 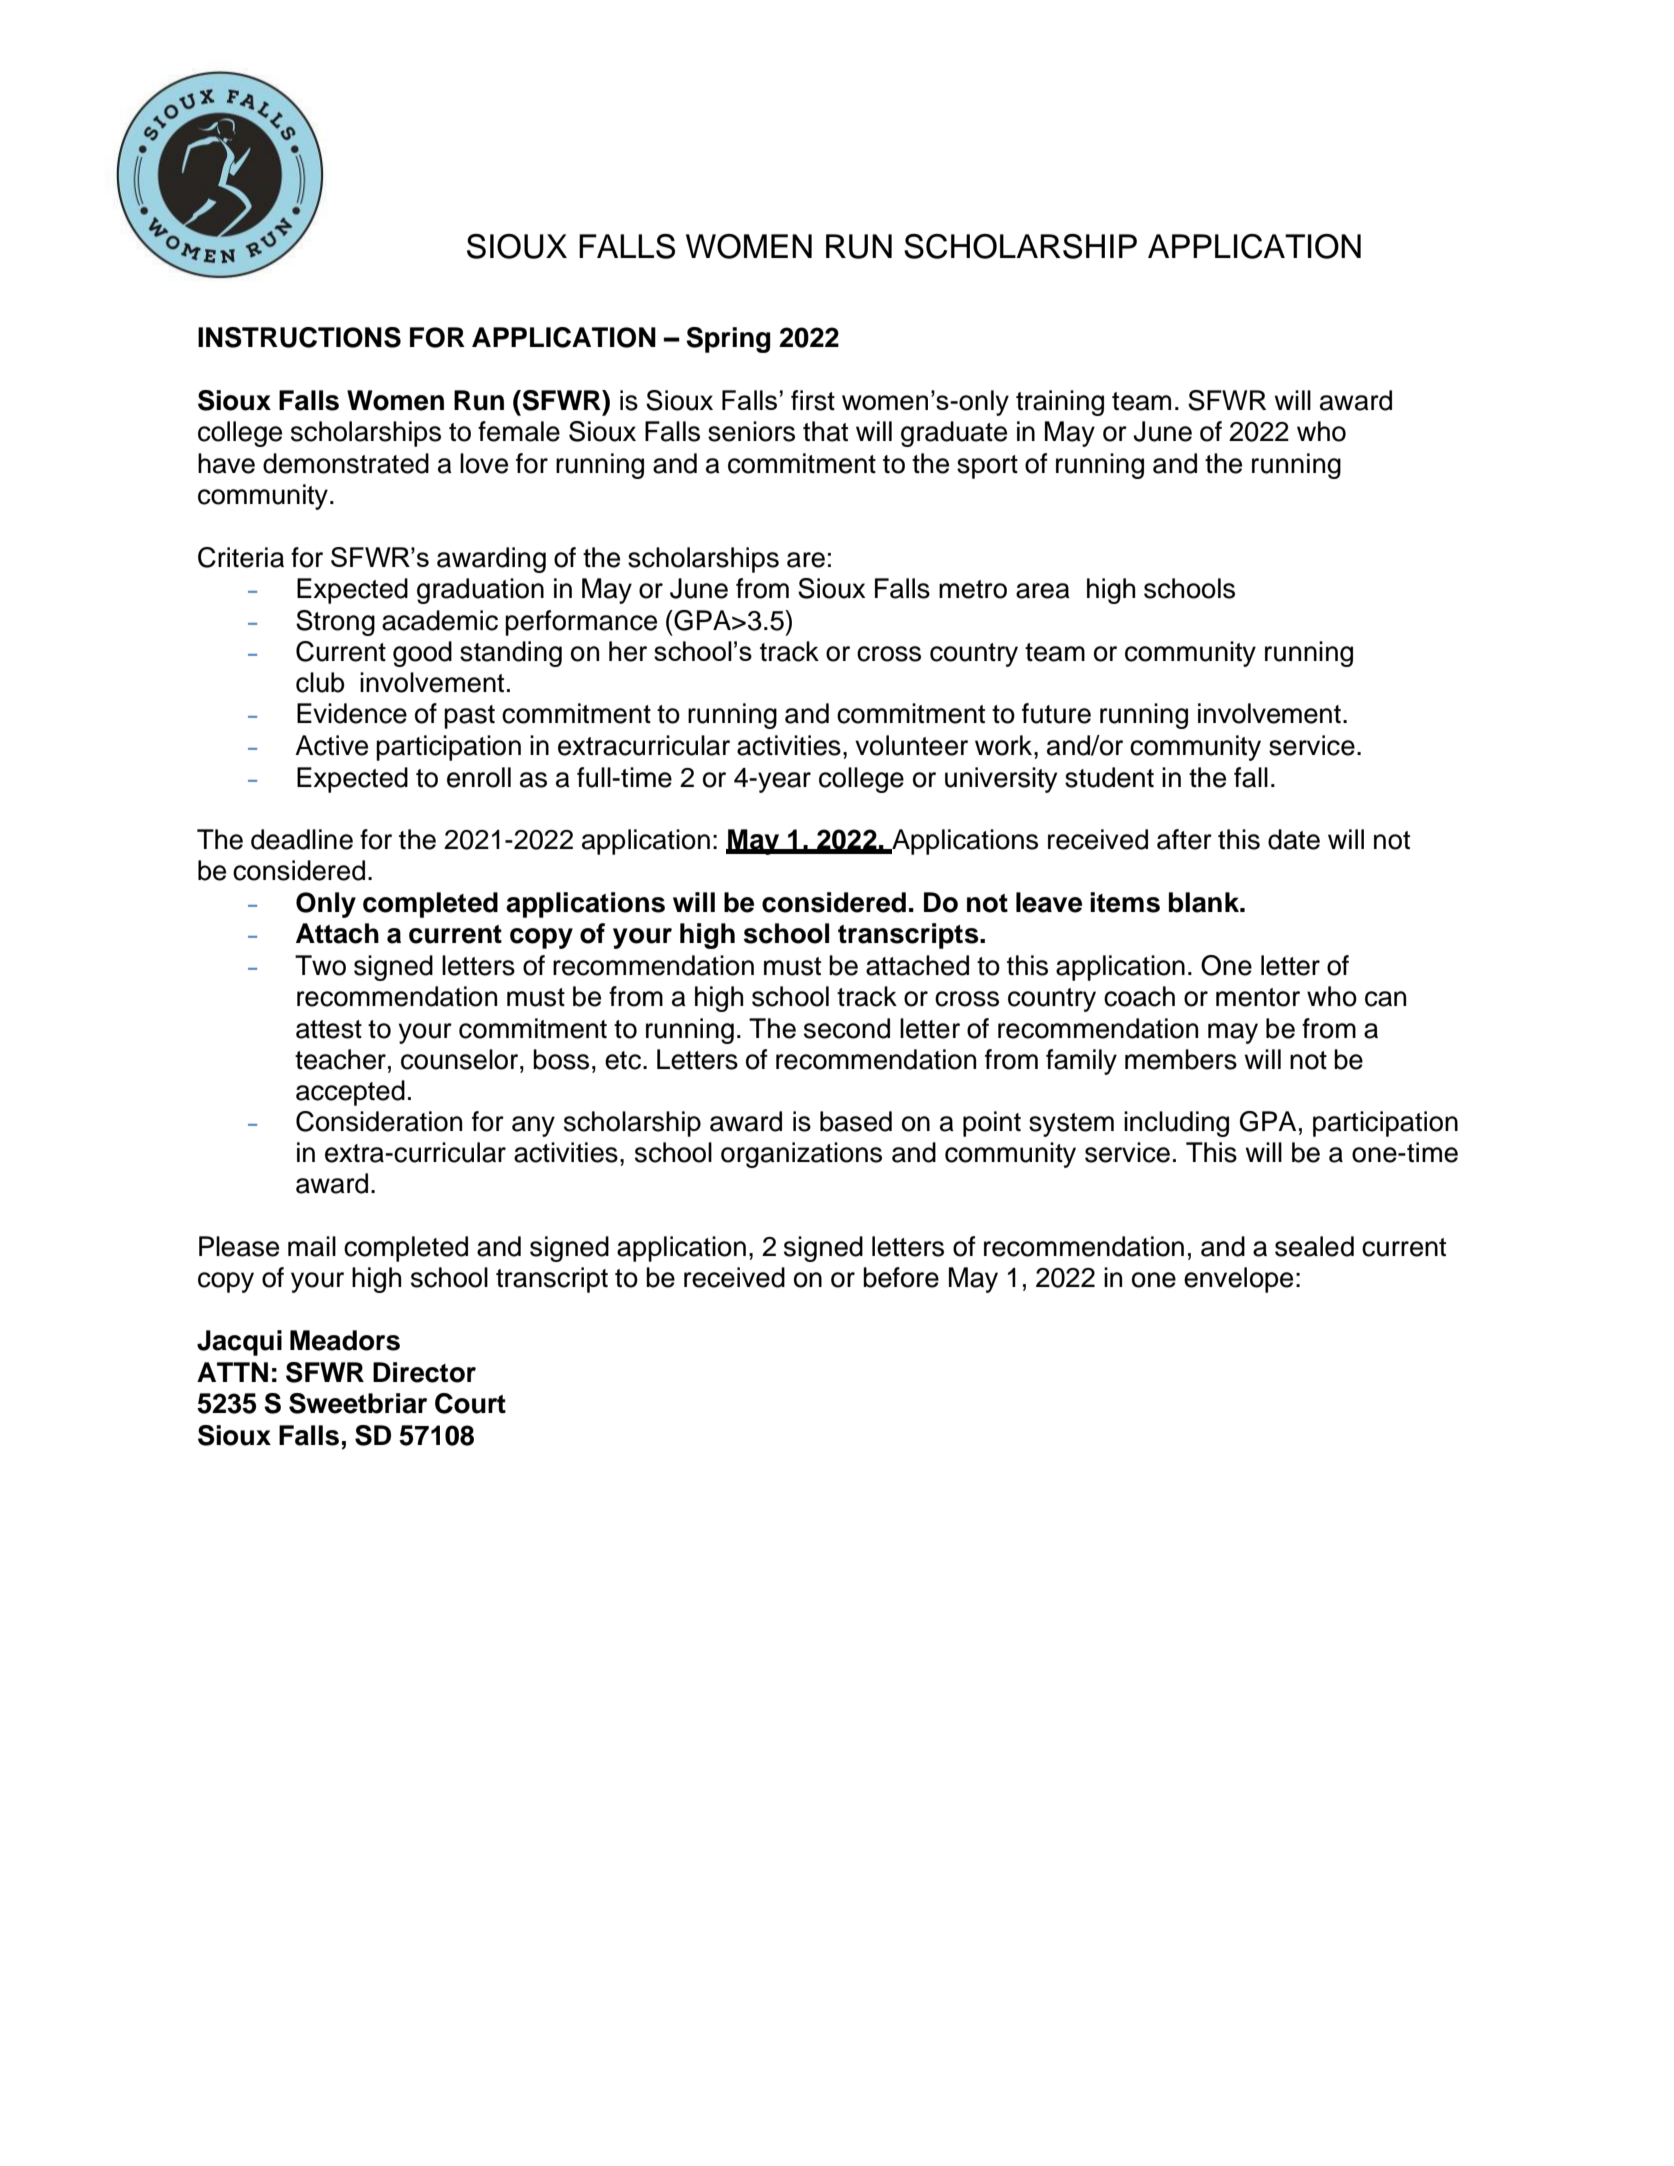 I want to click on attest, so click(x=329, y=1029).
